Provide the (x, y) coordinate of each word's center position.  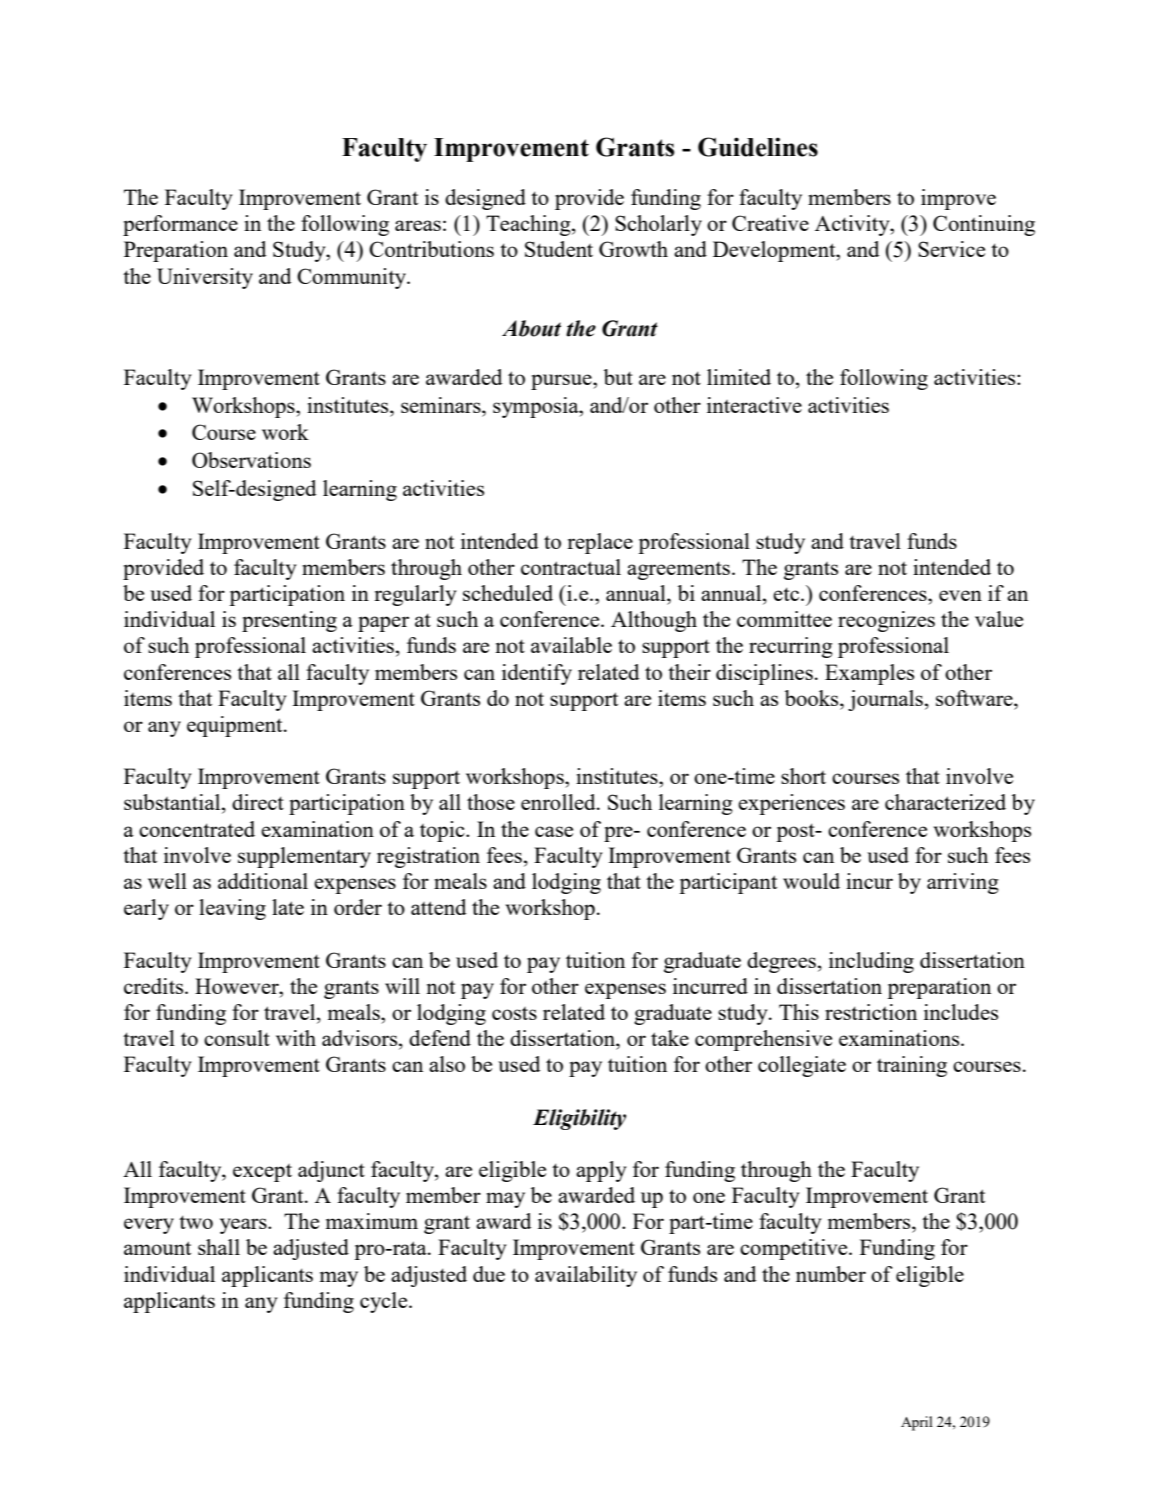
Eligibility (579, 1119)
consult (237, 1038)
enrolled (559, 802)
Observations (251, 460)
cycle (385, 1302)
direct (258, 802)
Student (559, 249)
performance (180, 225)
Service (951, 249)
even (960, 595)
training (912, 1066)
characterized (945, 802)
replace (600, 543)
